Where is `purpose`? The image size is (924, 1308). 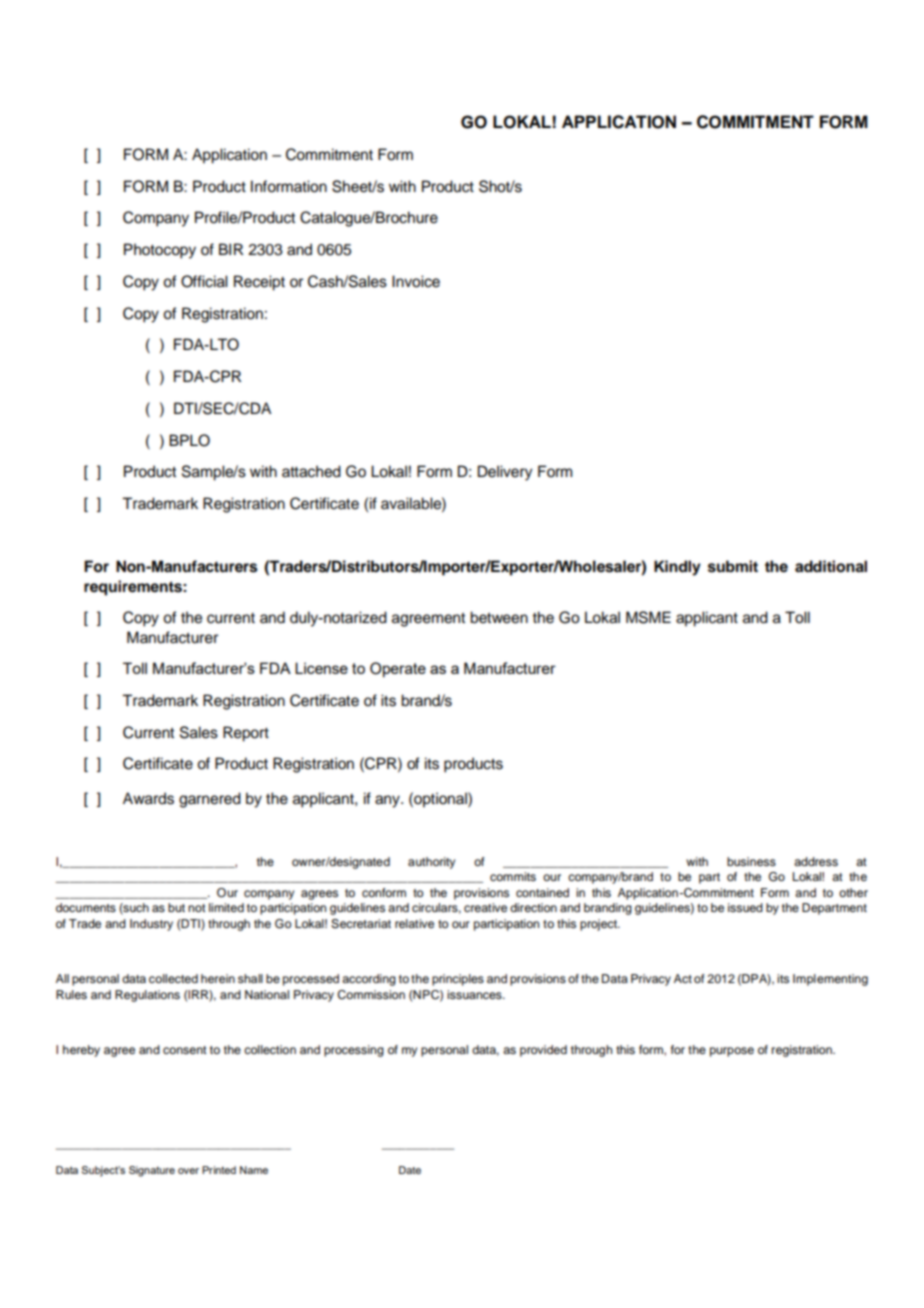 purpose is located at coordinates (732, 1052).
